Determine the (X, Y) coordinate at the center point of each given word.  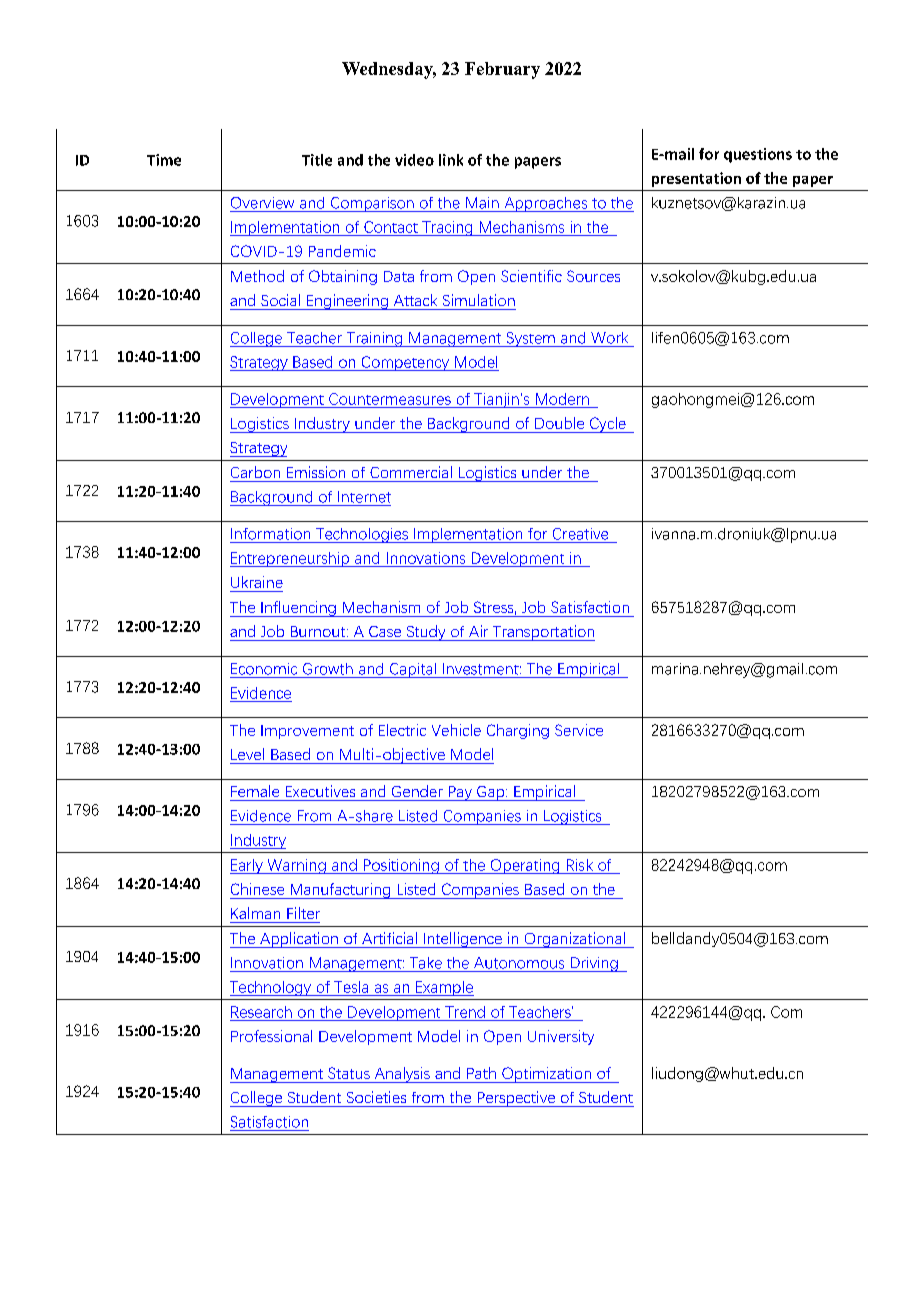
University (561, 1037)
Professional (271, 1036)
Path (481, 1073)
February (502, 70)
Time (164, 160)
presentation (696, 179)
